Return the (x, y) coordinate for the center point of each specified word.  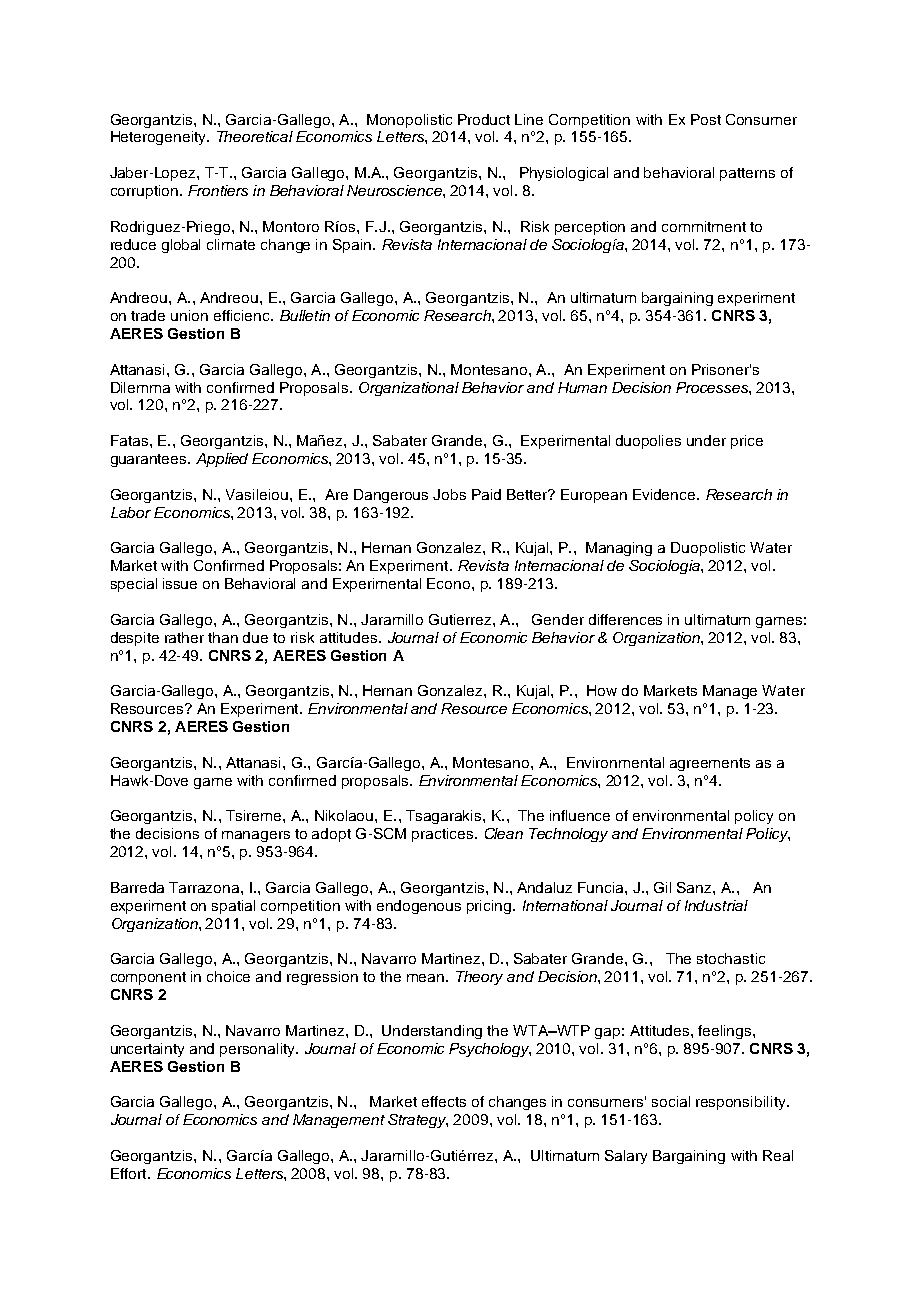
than (223, 637)
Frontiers (218, 190)
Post (706, 119)
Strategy (418, 1121)
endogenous (419, 907)
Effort (130, 1173)
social (671, 1101)
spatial (233, 907)
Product (484, 119)
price (747, 442)
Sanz (695, 887)
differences (625, 619)
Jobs (449, 494)
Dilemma (140, 387)
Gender (558, 619)
